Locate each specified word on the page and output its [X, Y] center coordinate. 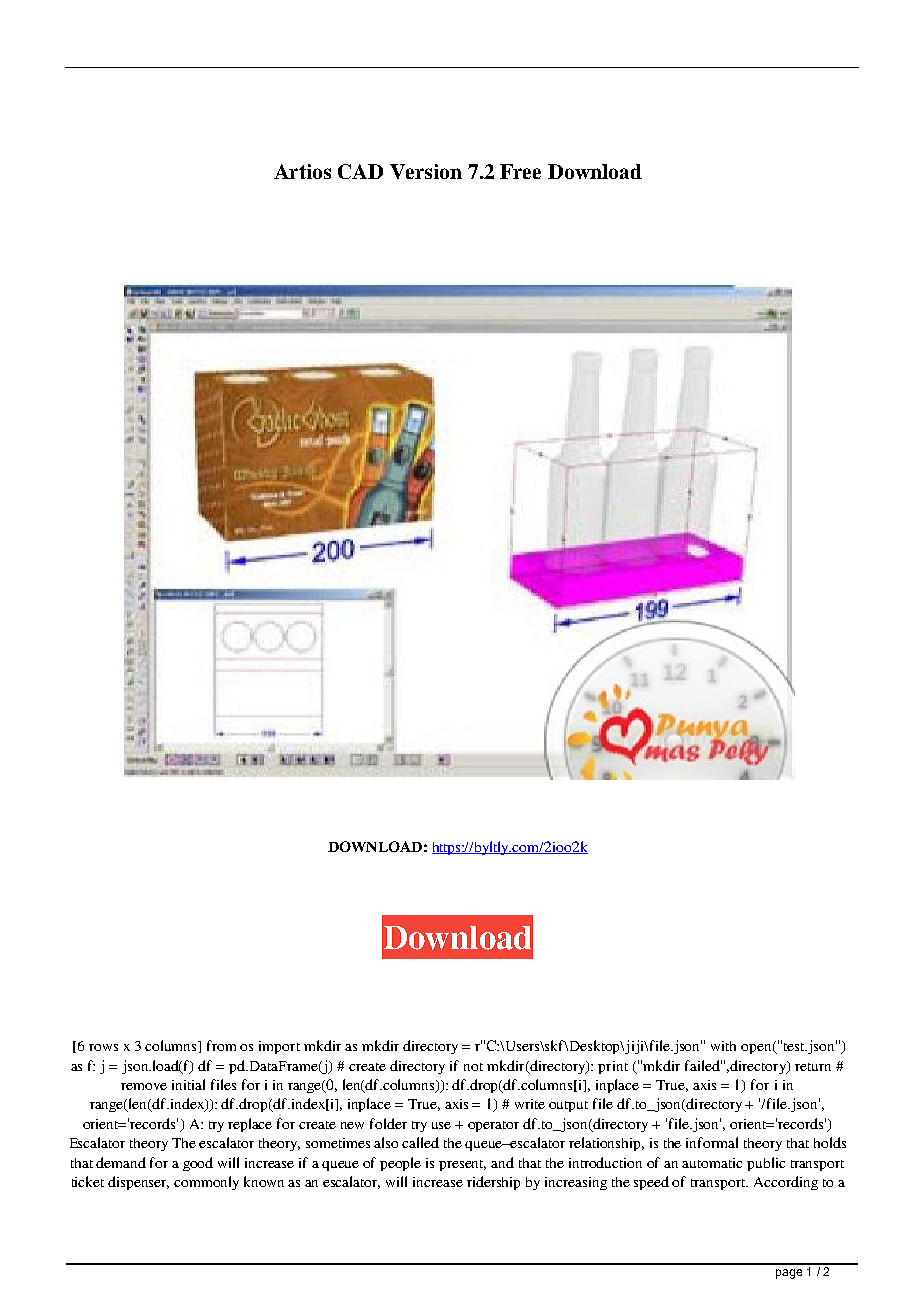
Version [426, 171]
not [473, 1067]
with [723, 1046]
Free [520, 171]
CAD [360, 171]
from [221, 1045]
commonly [206, 1183]
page [789, 1274]
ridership [493, 1183]
